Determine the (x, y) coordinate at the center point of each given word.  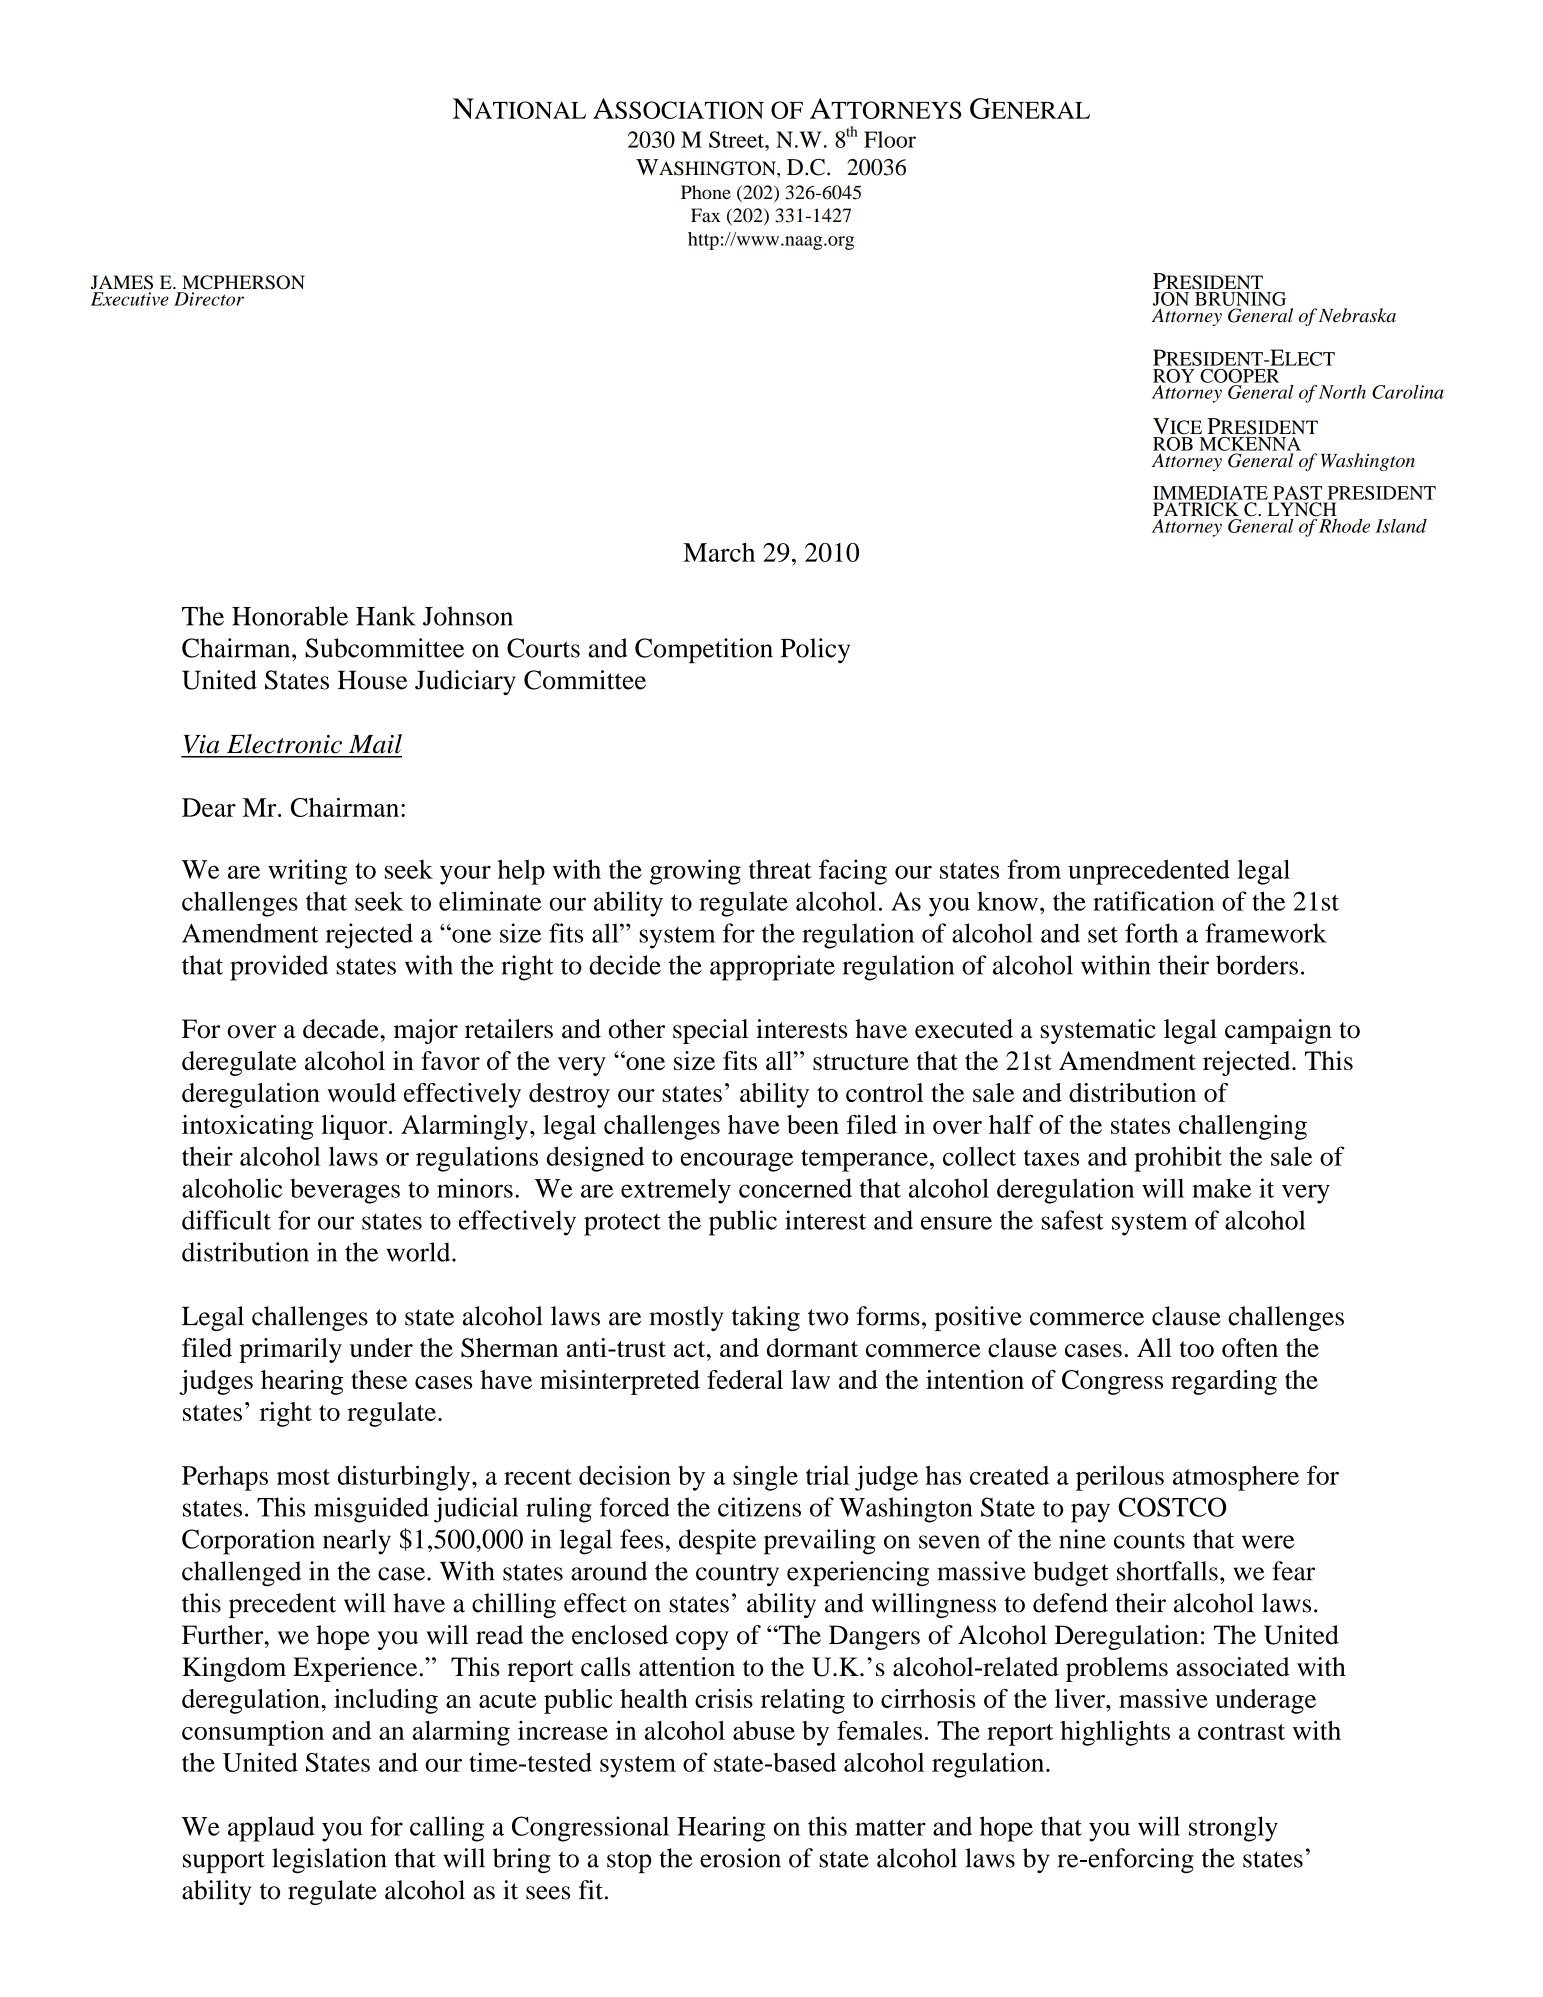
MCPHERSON (243, 282)
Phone (706, 192)
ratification (1154, 901)
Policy (815, 651)
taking (766, 1318)
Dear (209, 807)
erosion (740, 1858)
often (1250, 1347)
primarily (290, 1350)
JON (1171, 299)
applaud (271, 1829)
